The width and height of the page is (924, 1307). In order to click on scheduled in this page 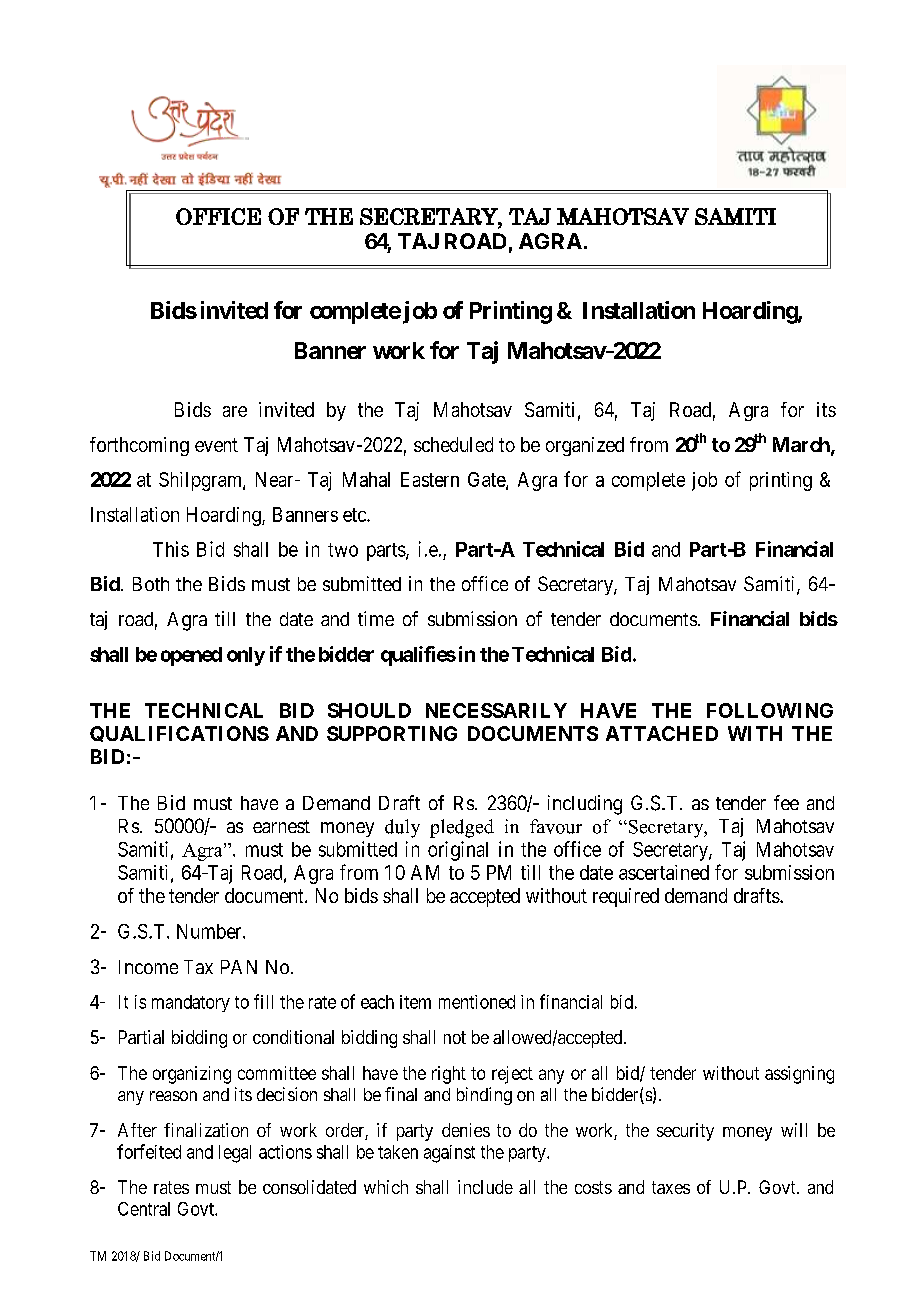, I will do `click(453, 444)`.
